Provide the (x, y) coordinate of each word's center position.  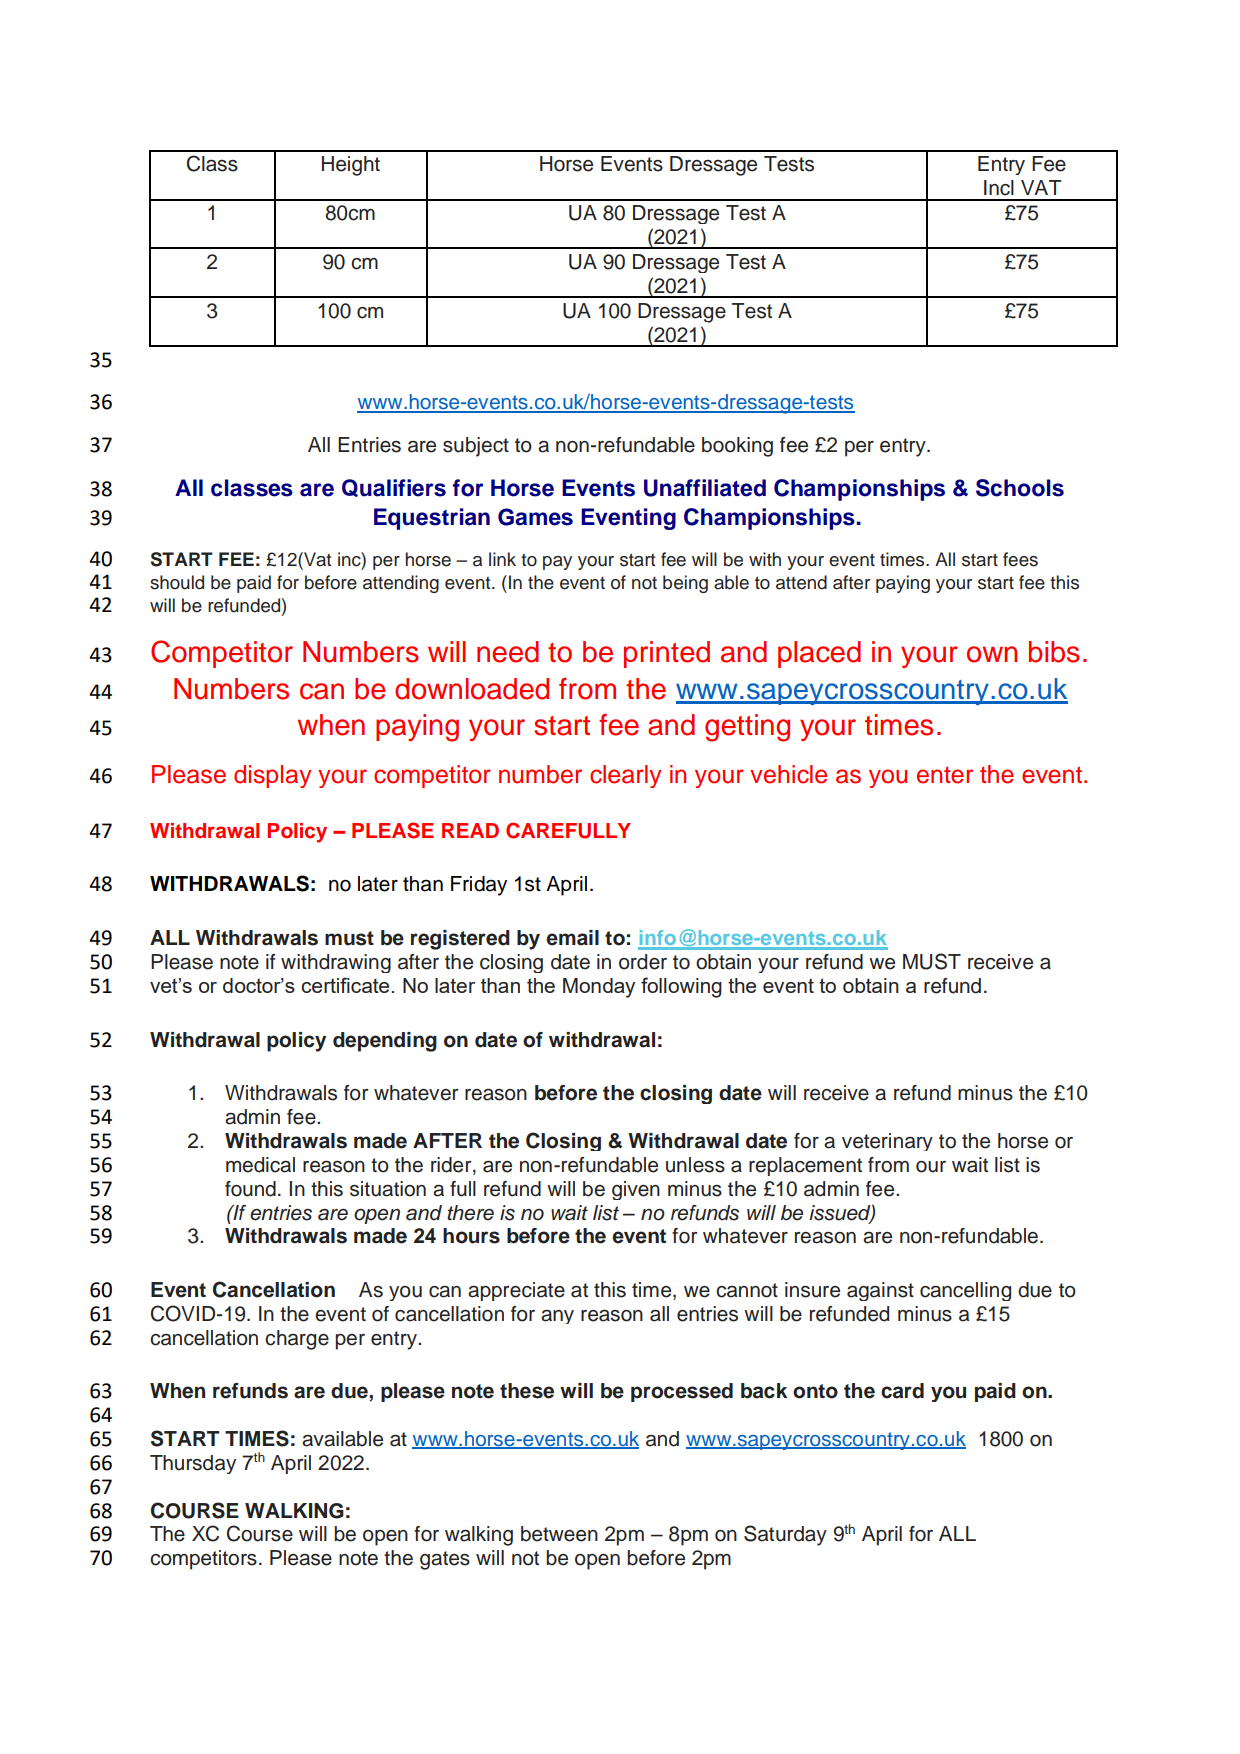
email (572, 938)
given (636, 1190)
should (177, 582)
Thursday (193, 1464)
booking (737, 447)
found (250, 1189)
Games (535, 517)
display (272, 776)
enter (945, 775)
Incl (999, 188)
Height (351, 166)
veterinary (887, 1142)
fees (1020, 559)
